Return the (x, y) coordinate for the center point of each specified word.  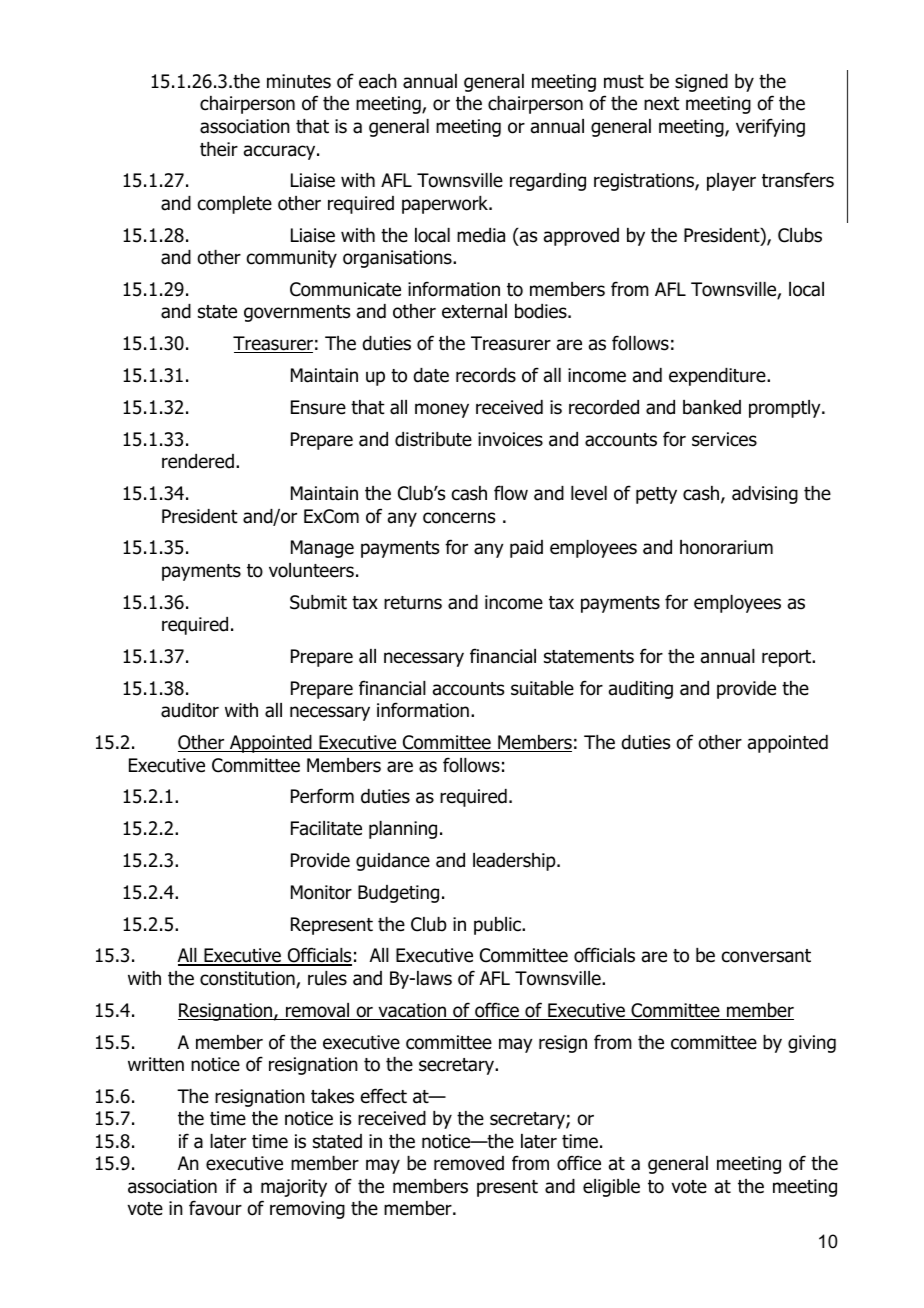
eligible (611, 1188)
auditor (190, 710)
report (788, 658)
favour (215, 1208)
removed (469, 1163)
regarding (548, 182)
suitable (542, 688)
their (219, 149)
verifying (770, 127)
